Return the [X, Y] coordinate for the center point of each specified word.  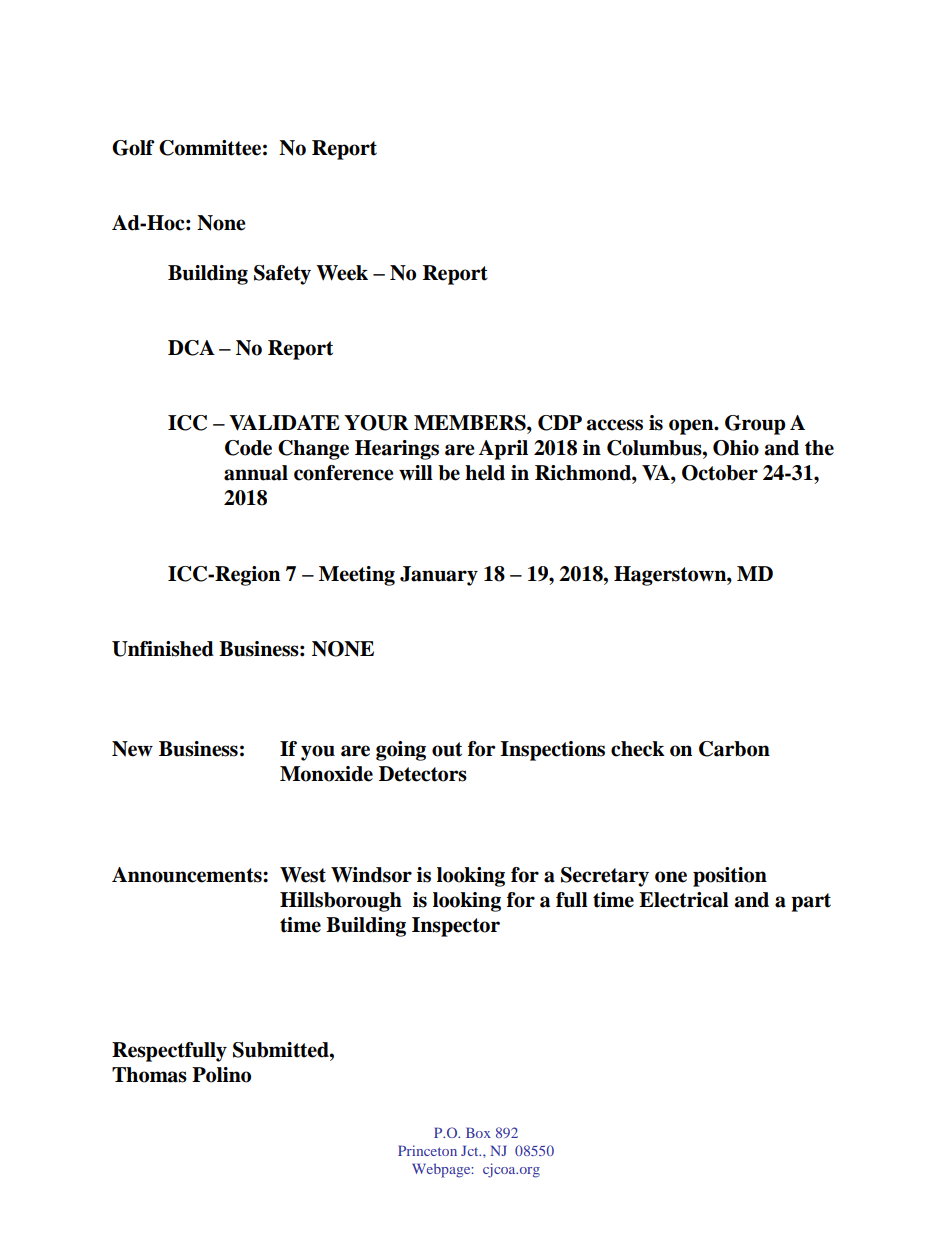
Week [342, 273]
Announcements [188, 875]
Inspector [456, 927]
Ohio [736, 448]
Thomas [149, 1075]
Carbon [734, 749]
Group [755, 425]
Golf [133, 148]
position [730, 877]
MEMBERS [471, 423]
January [439, 576]
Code [248, 448]
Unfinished [163, 649]
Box [478, 1132]
